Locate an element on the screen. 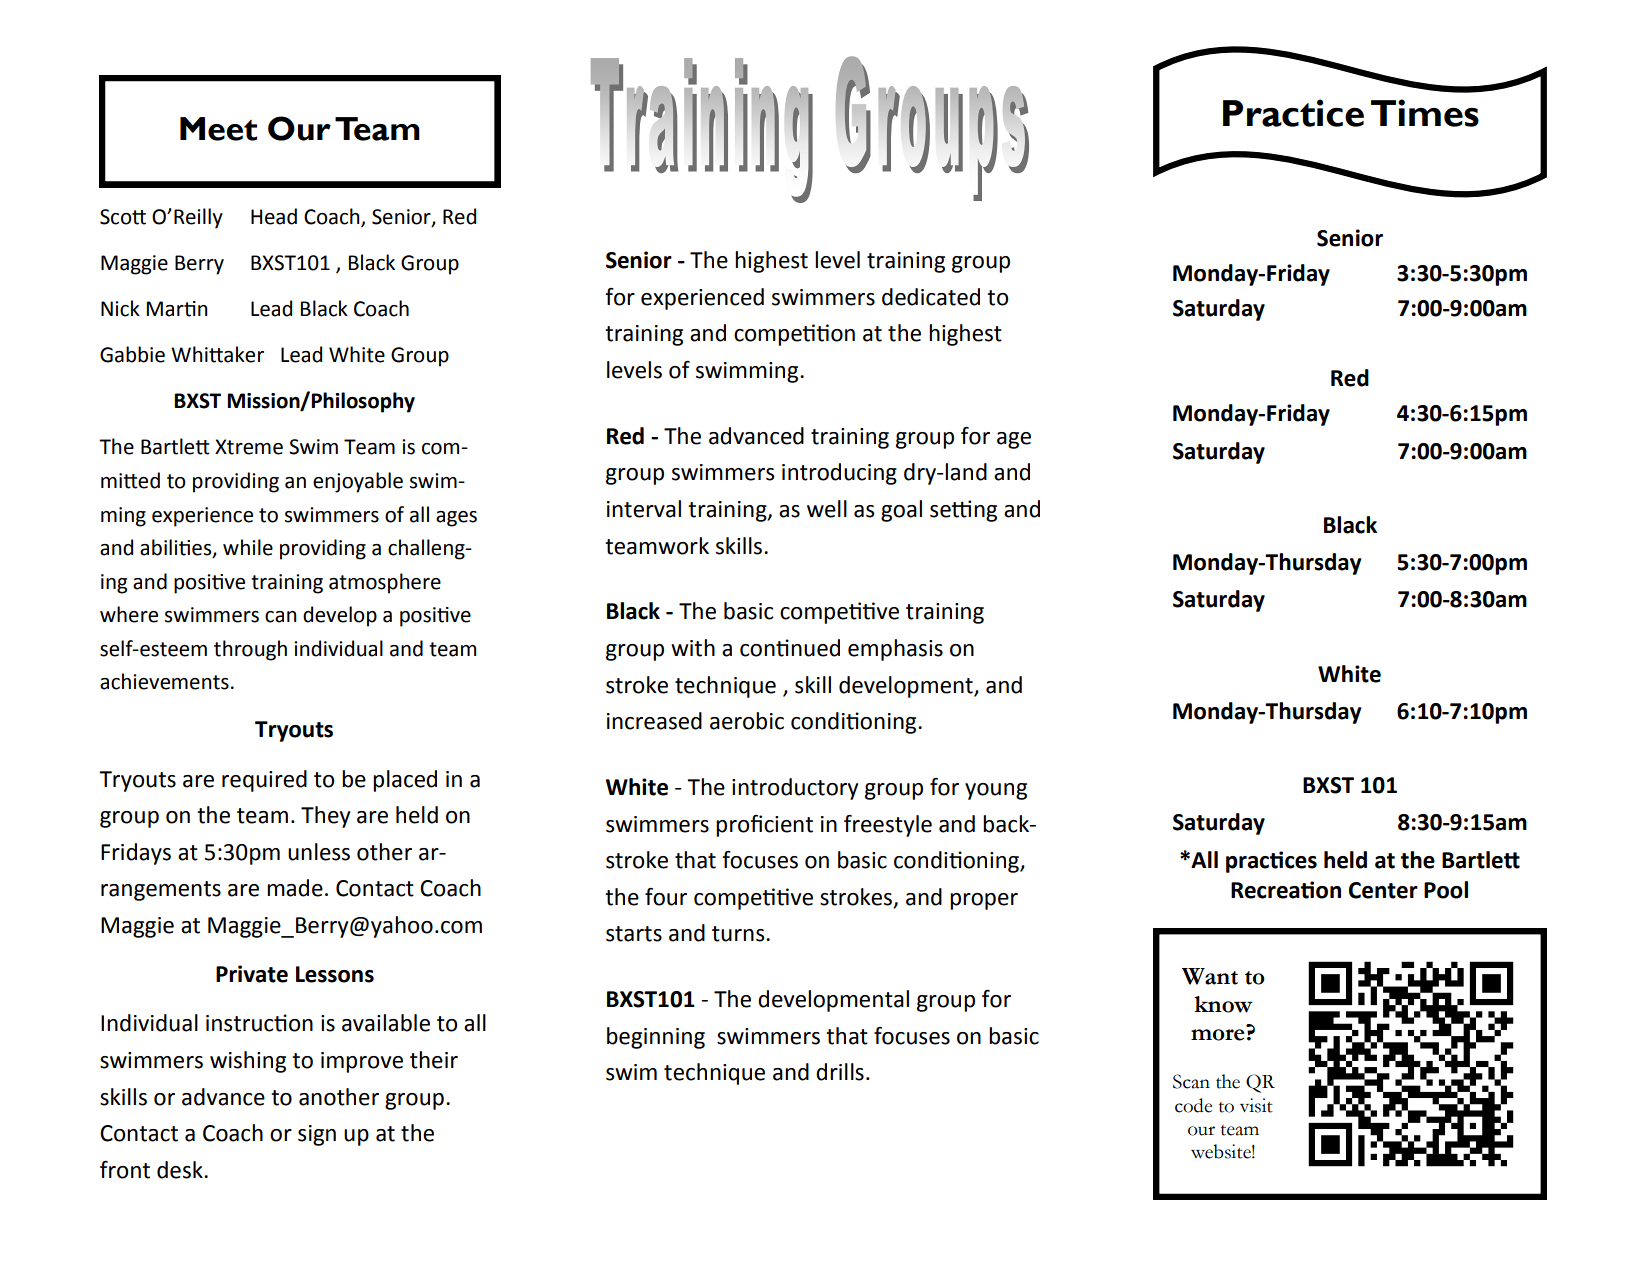 The height and width of the screenshot is (1275, 1650). drills is located at coordinates (840, 1072).
